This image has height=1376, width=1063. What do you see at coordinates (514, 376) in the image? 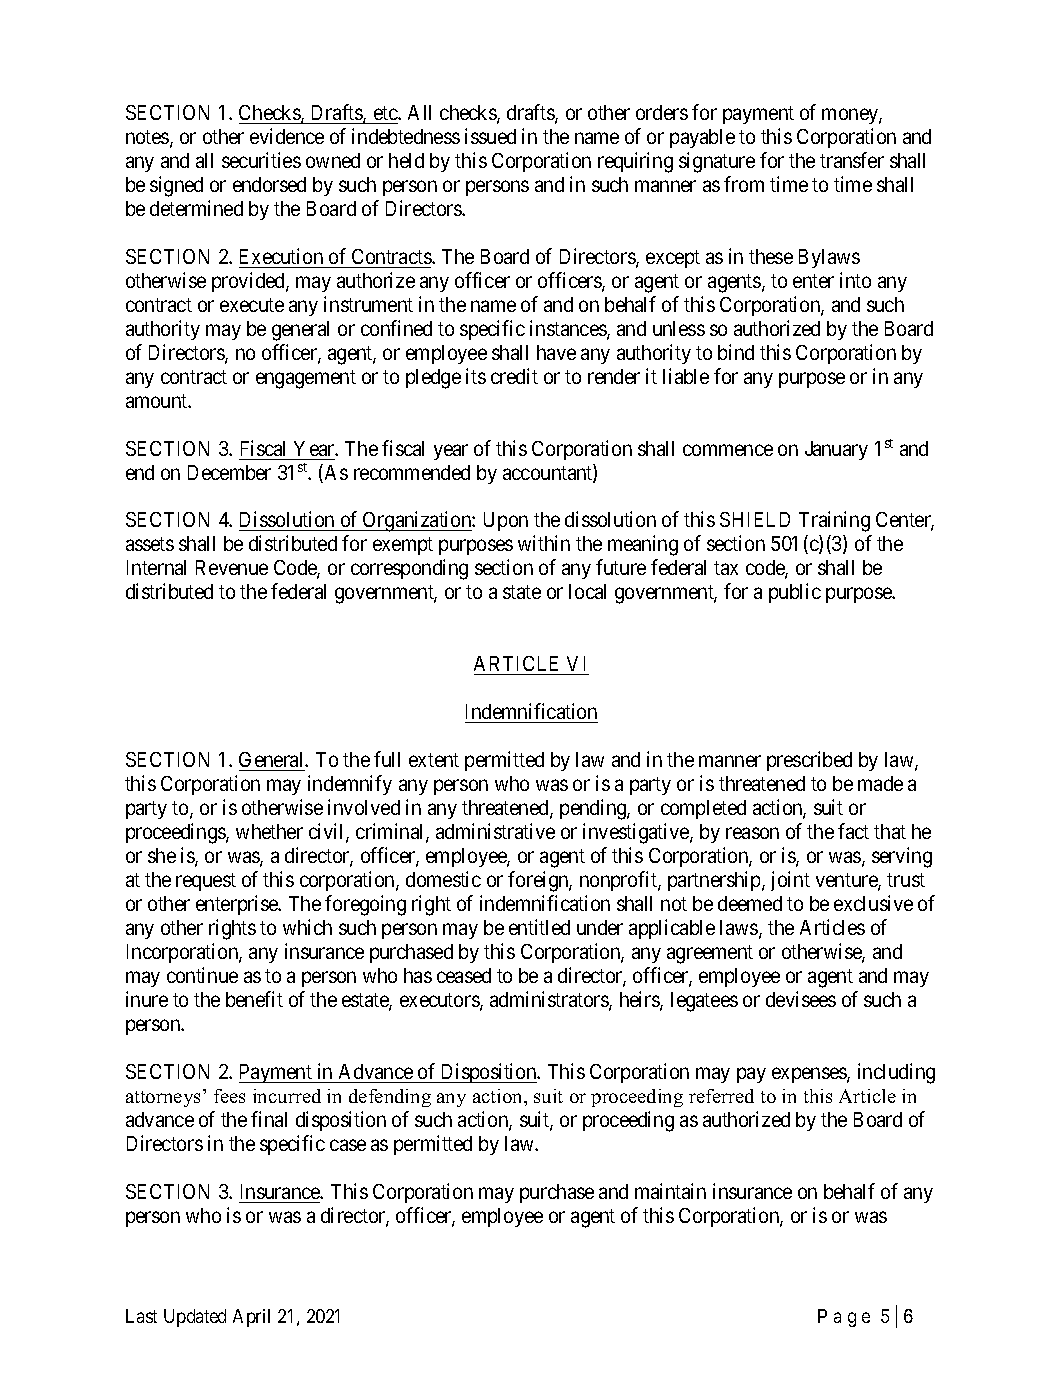
I see `credit` at bounding box center [514, 376].
